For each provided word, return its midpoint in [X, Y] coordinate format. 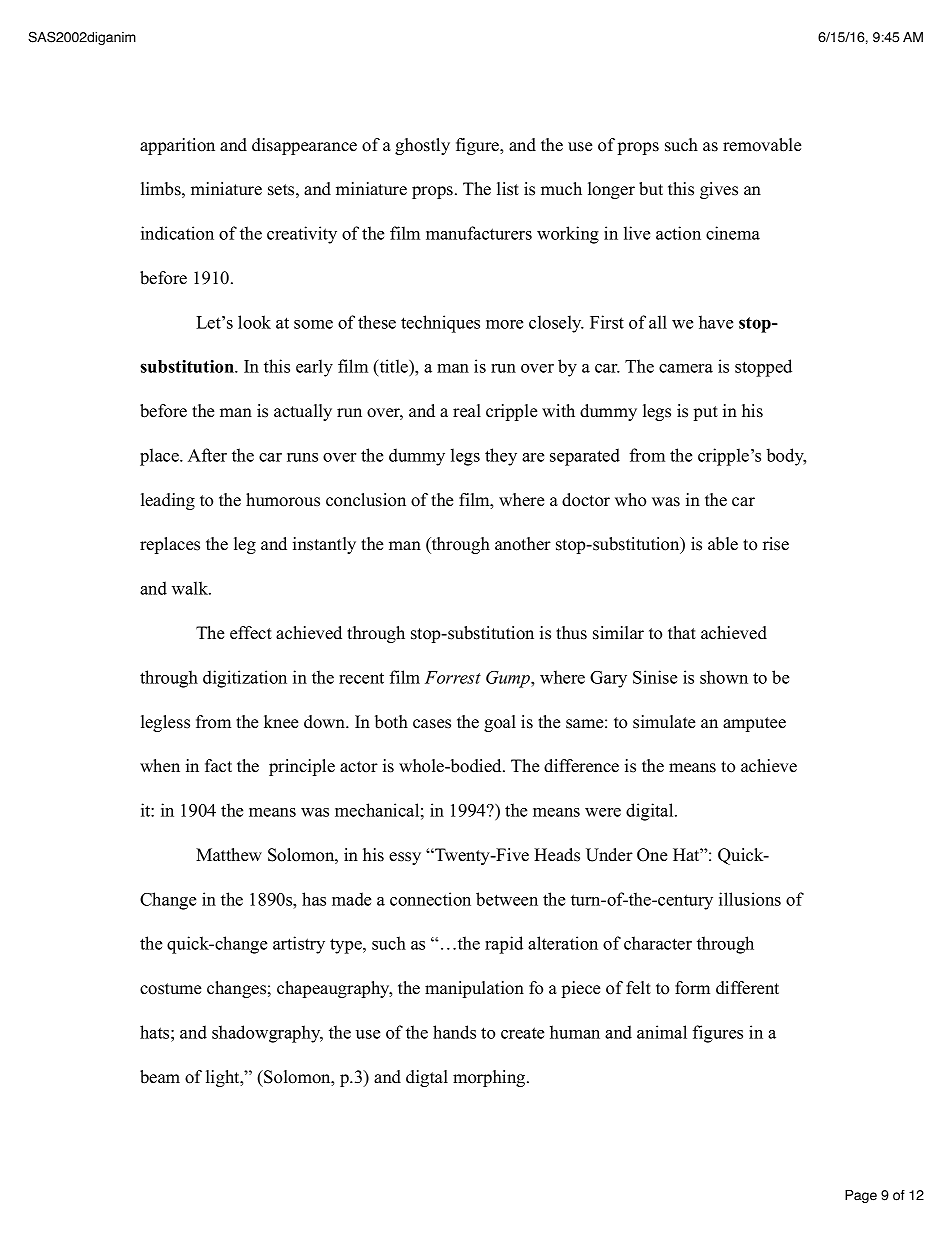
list [508, 189]
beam [160, 1077]
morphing [490, 1078]
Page [861, 1196]
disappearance [304, 146]
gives [719, 190]
